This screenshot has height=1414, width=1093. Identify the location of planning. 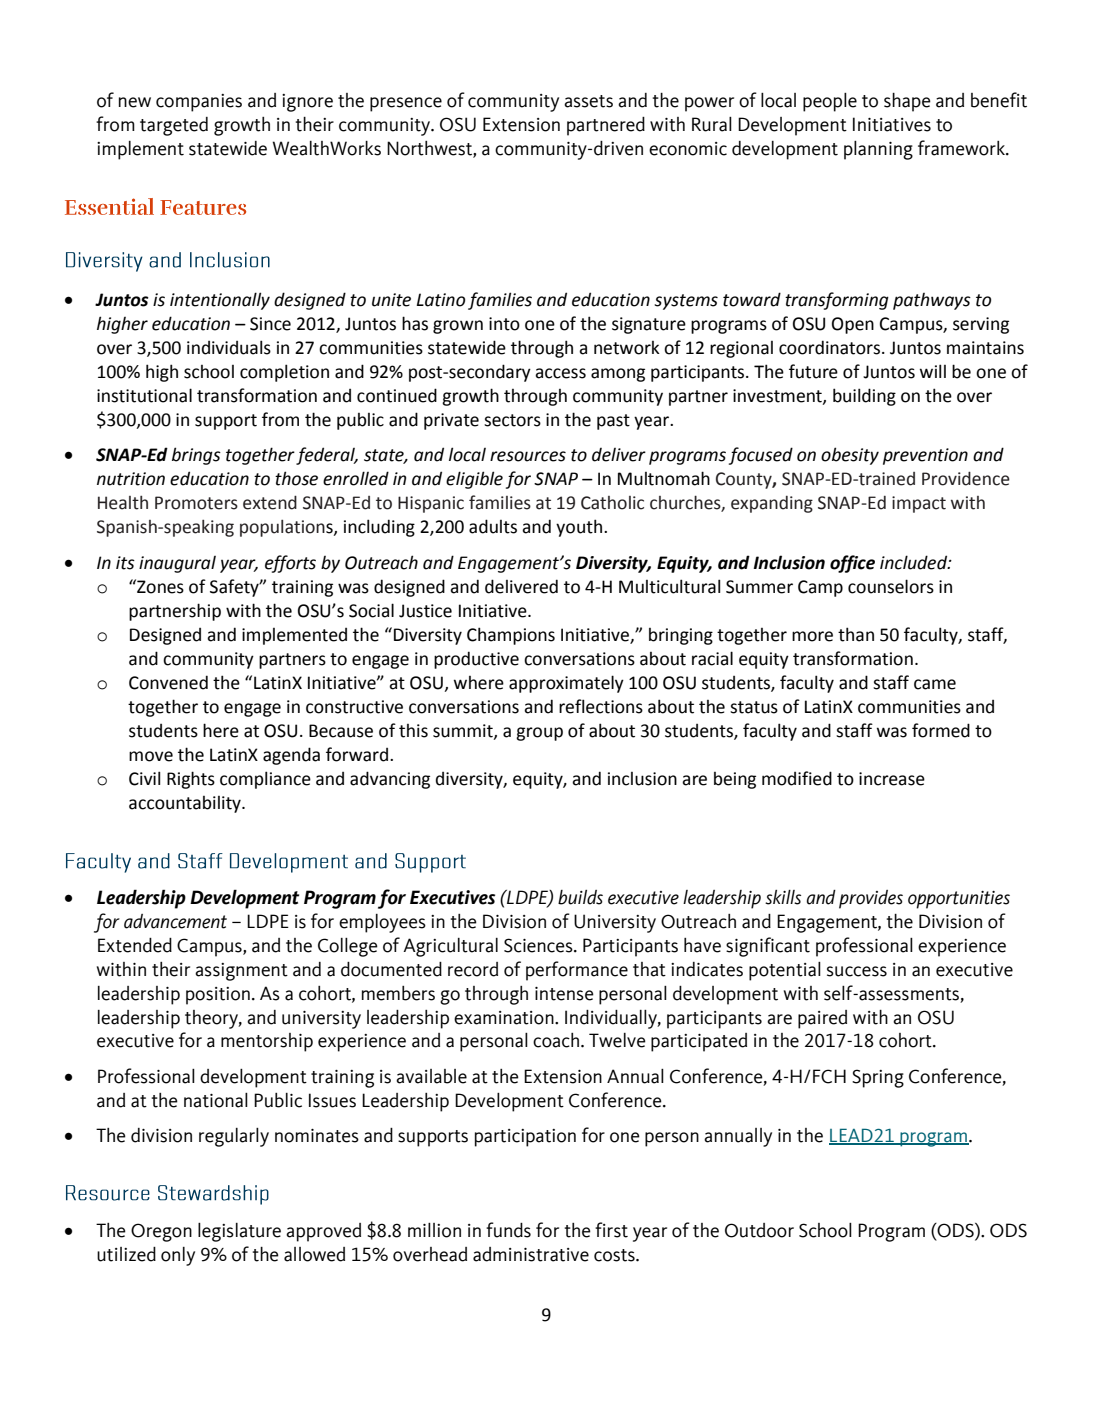
(878, 150).
